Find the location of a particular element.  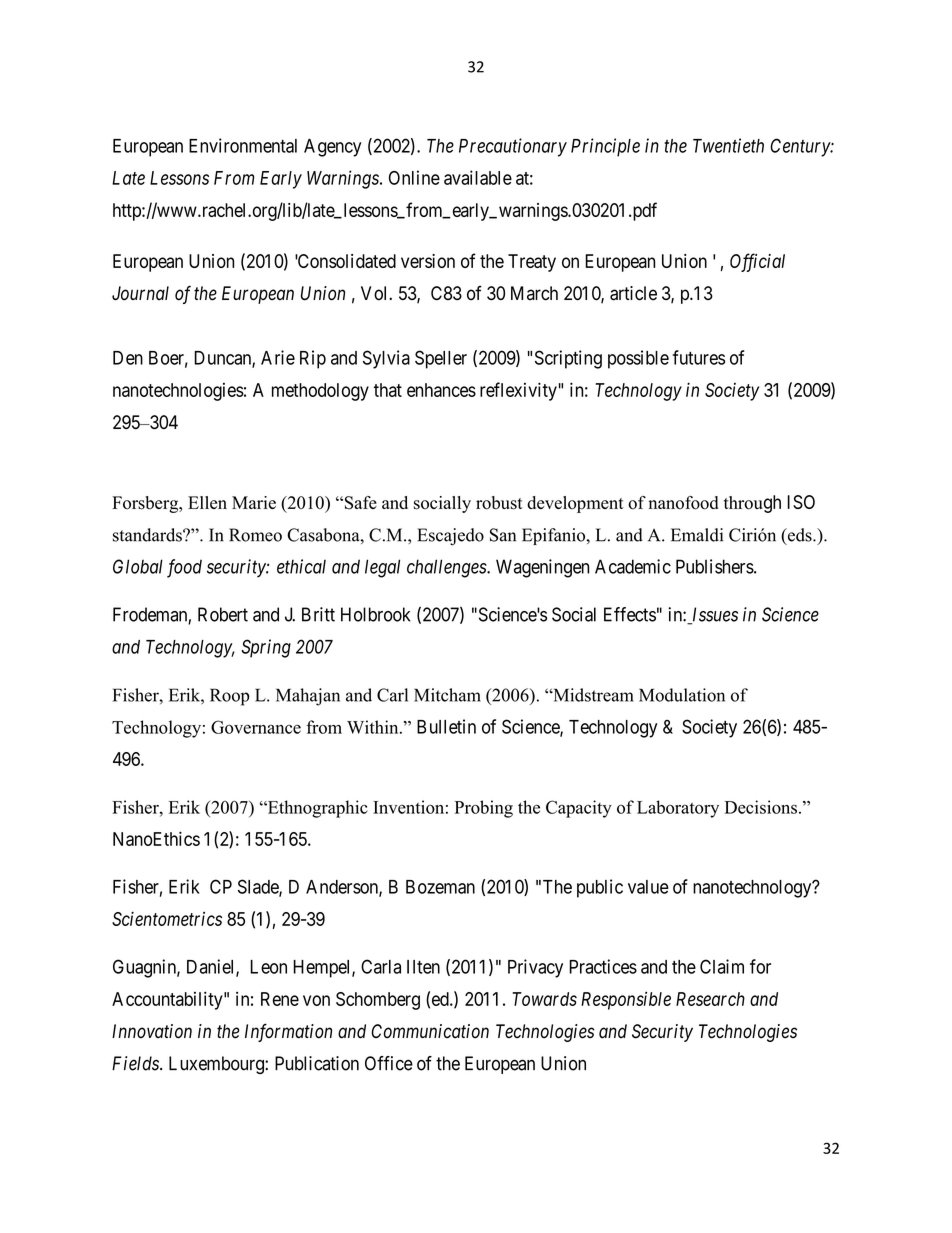

Robert is located at coordinates (223, 614).
